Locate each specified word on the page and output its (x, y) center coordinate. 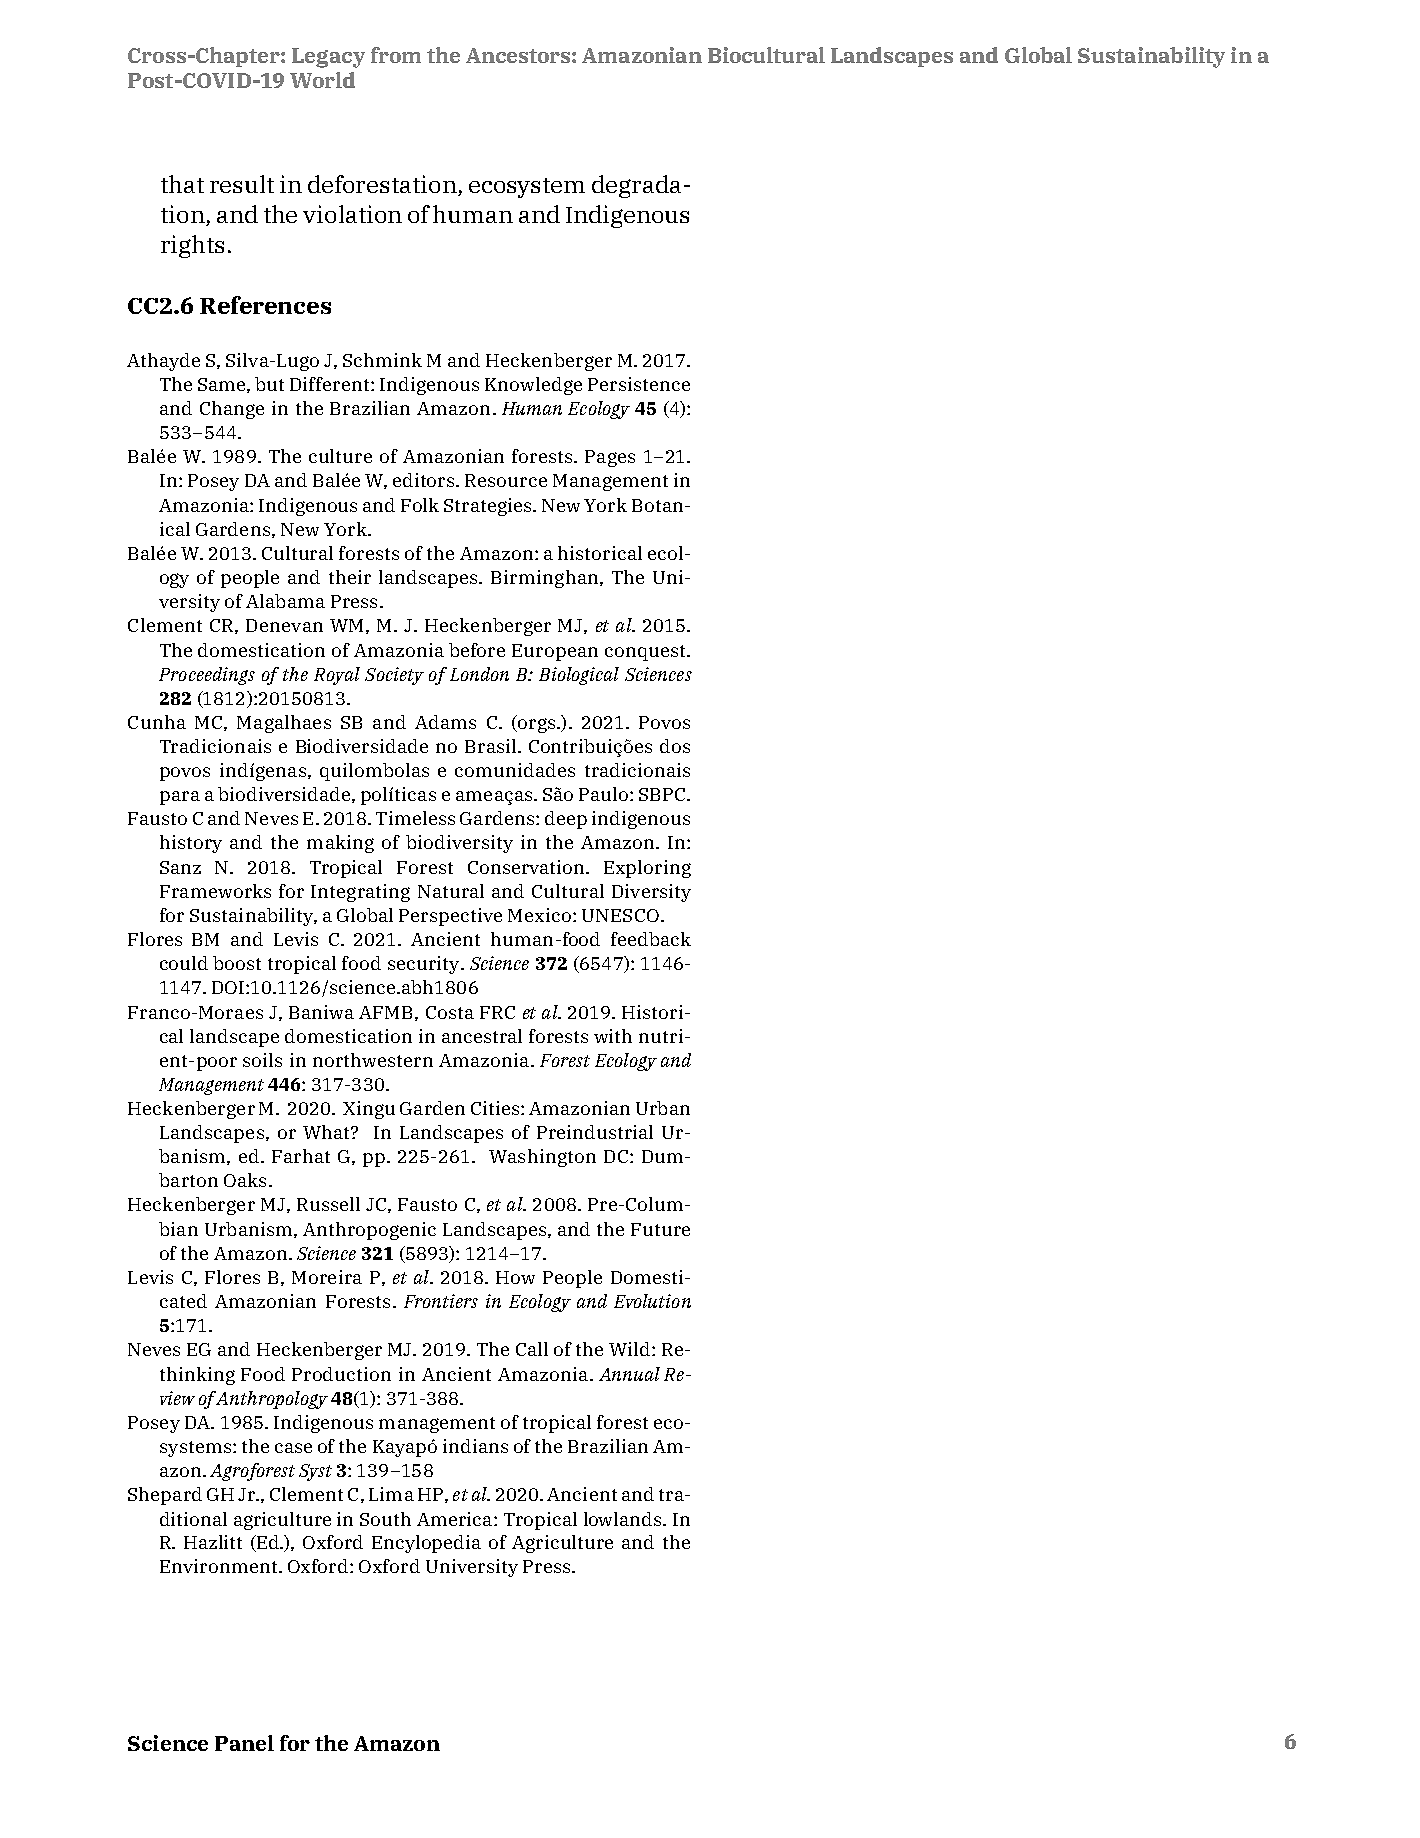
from (396, 55)
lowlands (624, 1519)
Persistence (639, 384)
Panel (244, 1743)
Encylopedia (426, 1544)
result (242, 184)
